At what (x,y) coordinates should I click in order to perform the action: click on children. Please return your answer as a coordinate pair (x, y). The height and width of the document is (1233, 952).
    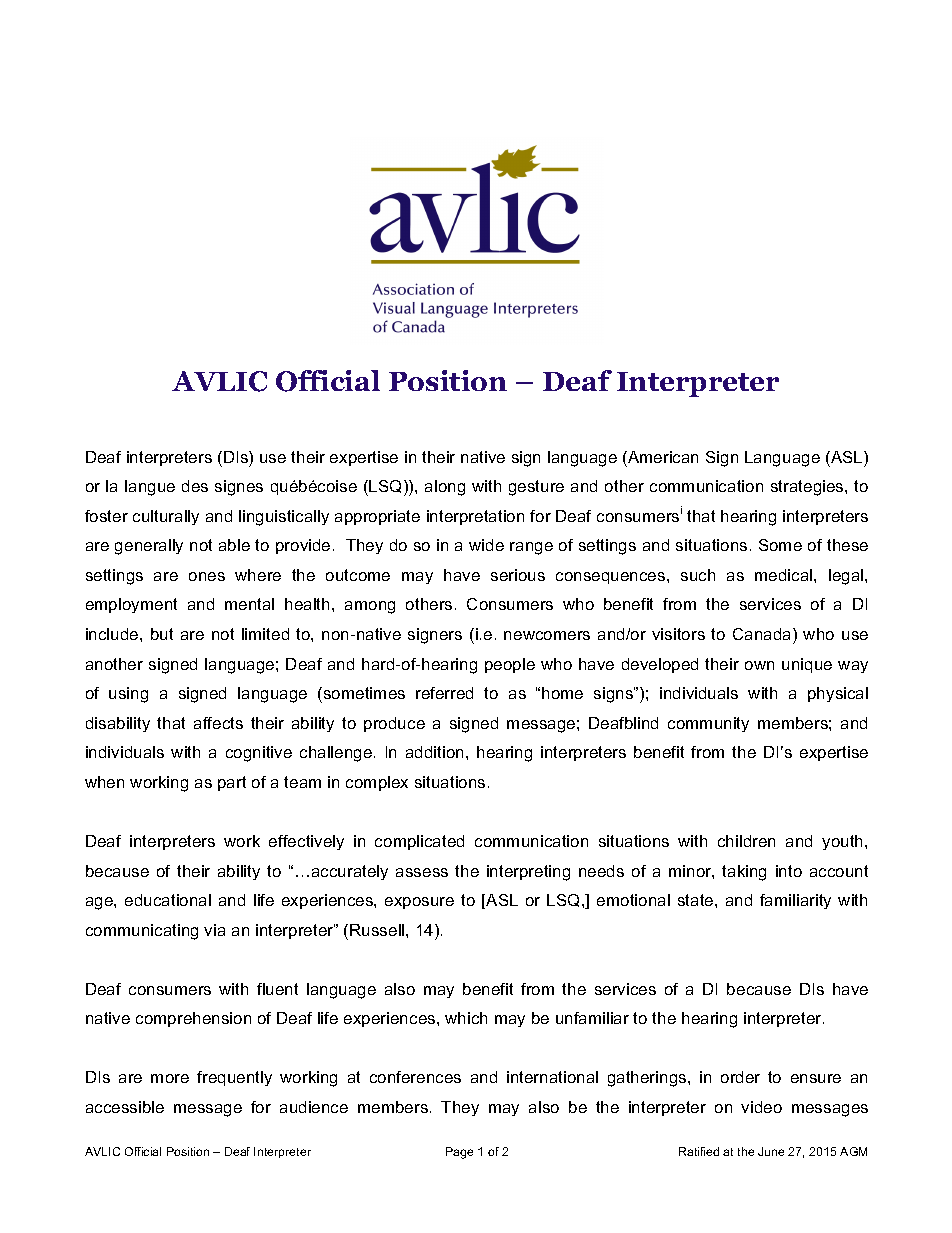
    Looking at the image, I should click on (746, 841).
